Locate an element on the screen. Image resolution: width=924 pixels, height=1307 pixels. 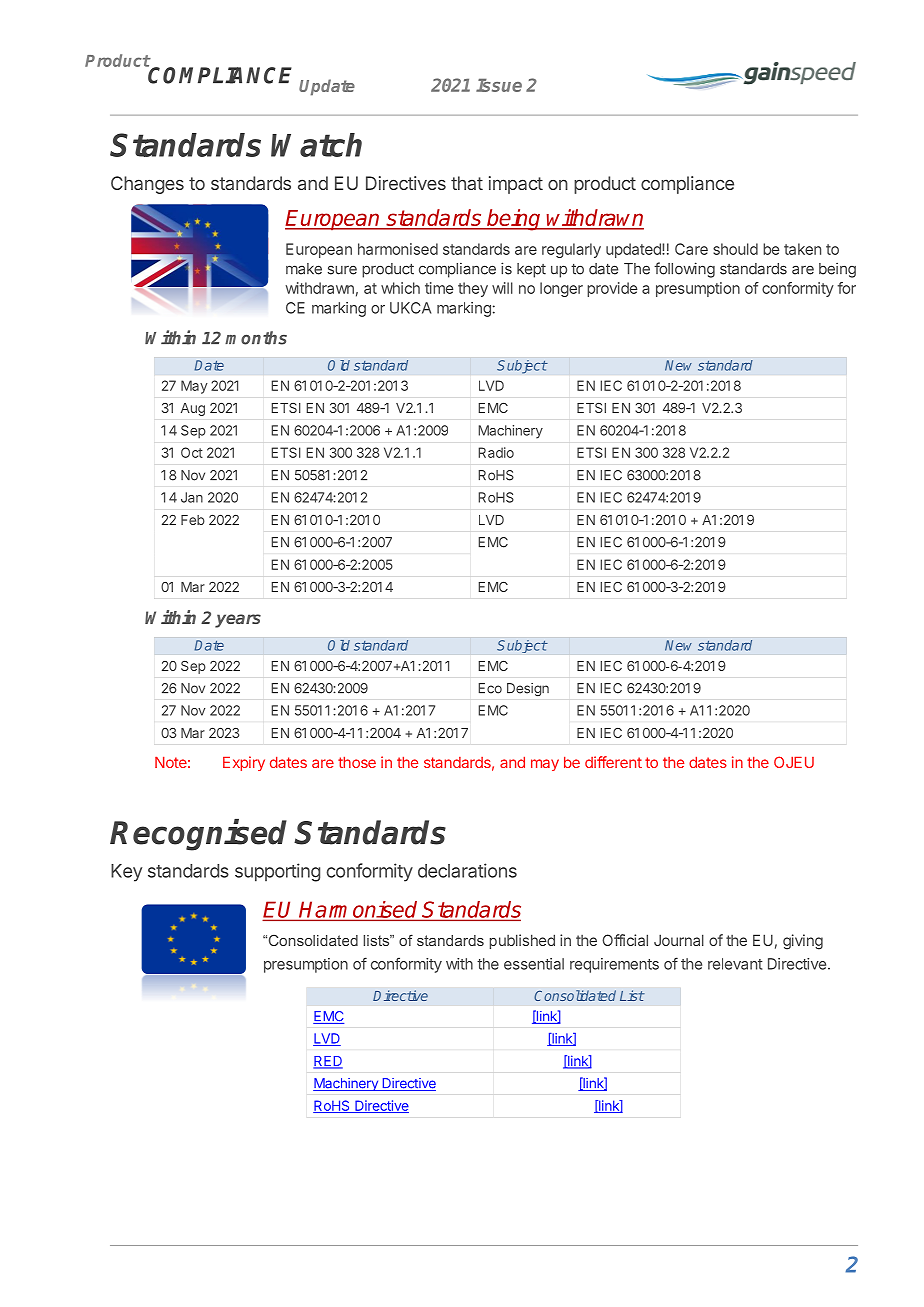
Changes is located at coordinates (147, 185).
